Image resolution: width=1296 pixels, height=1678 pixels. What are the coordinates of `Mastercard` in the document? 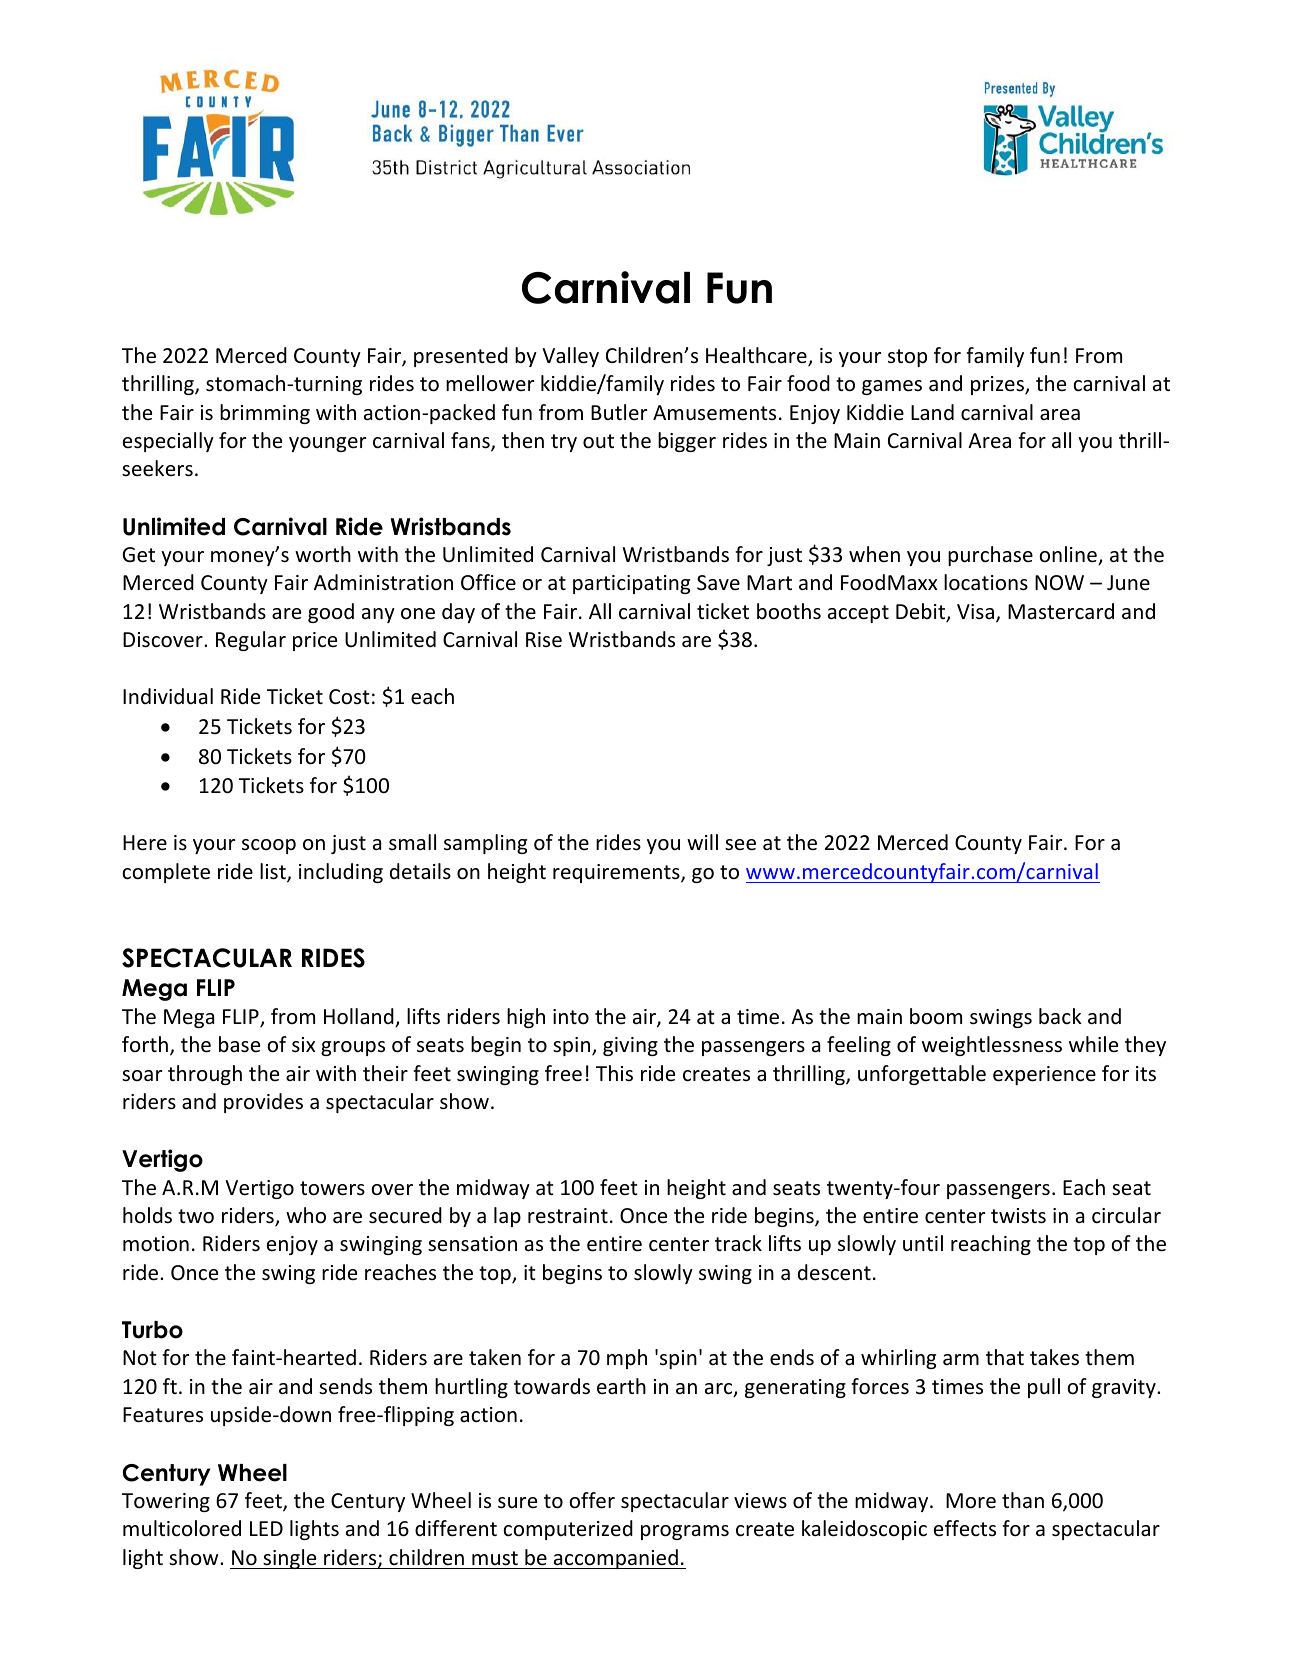 It's located at (1061, 611).
